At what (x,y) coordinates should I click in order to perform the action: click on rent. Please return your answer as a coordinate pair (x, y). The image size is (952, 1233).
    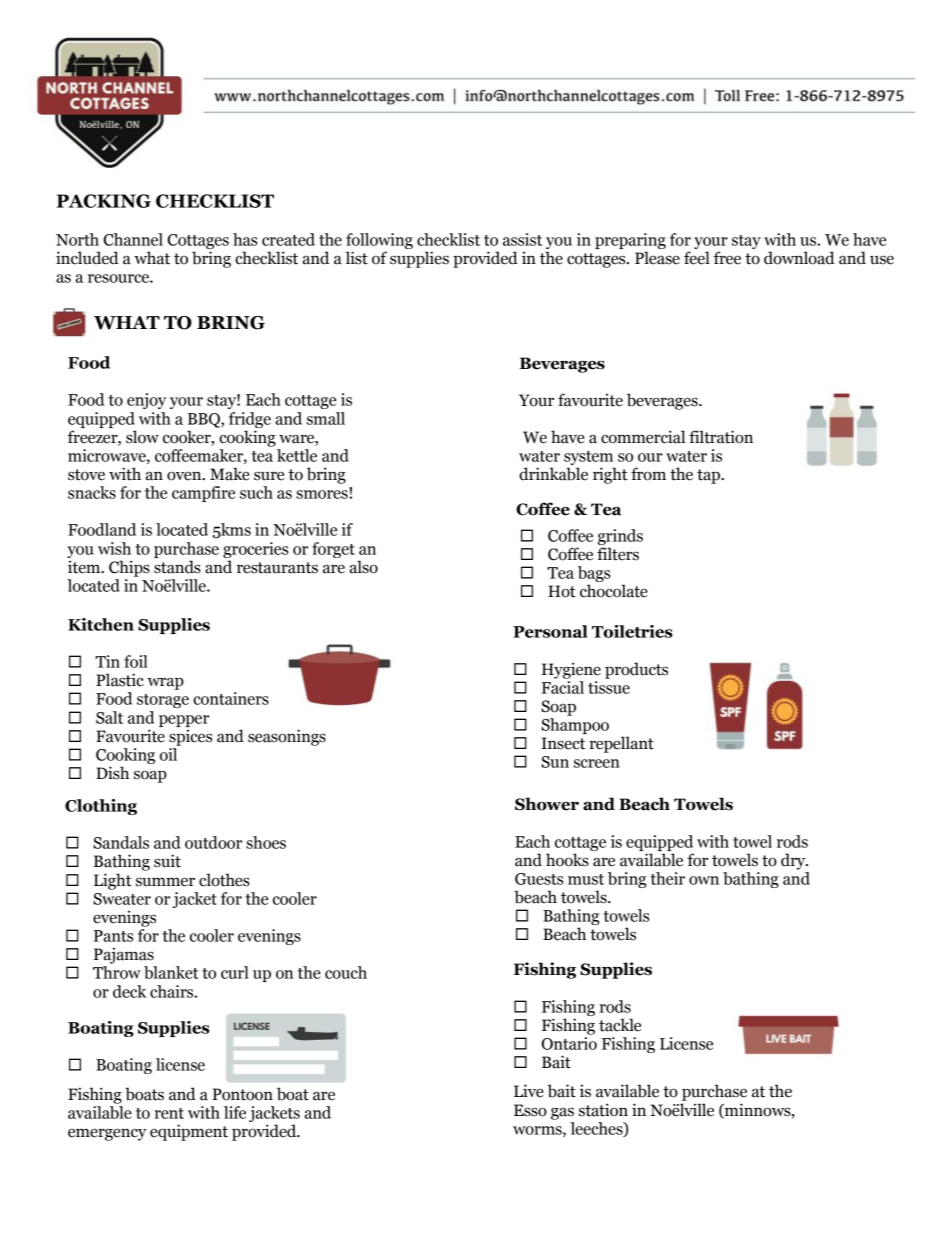
    Looking at the image, I should click on (169, 1113).
